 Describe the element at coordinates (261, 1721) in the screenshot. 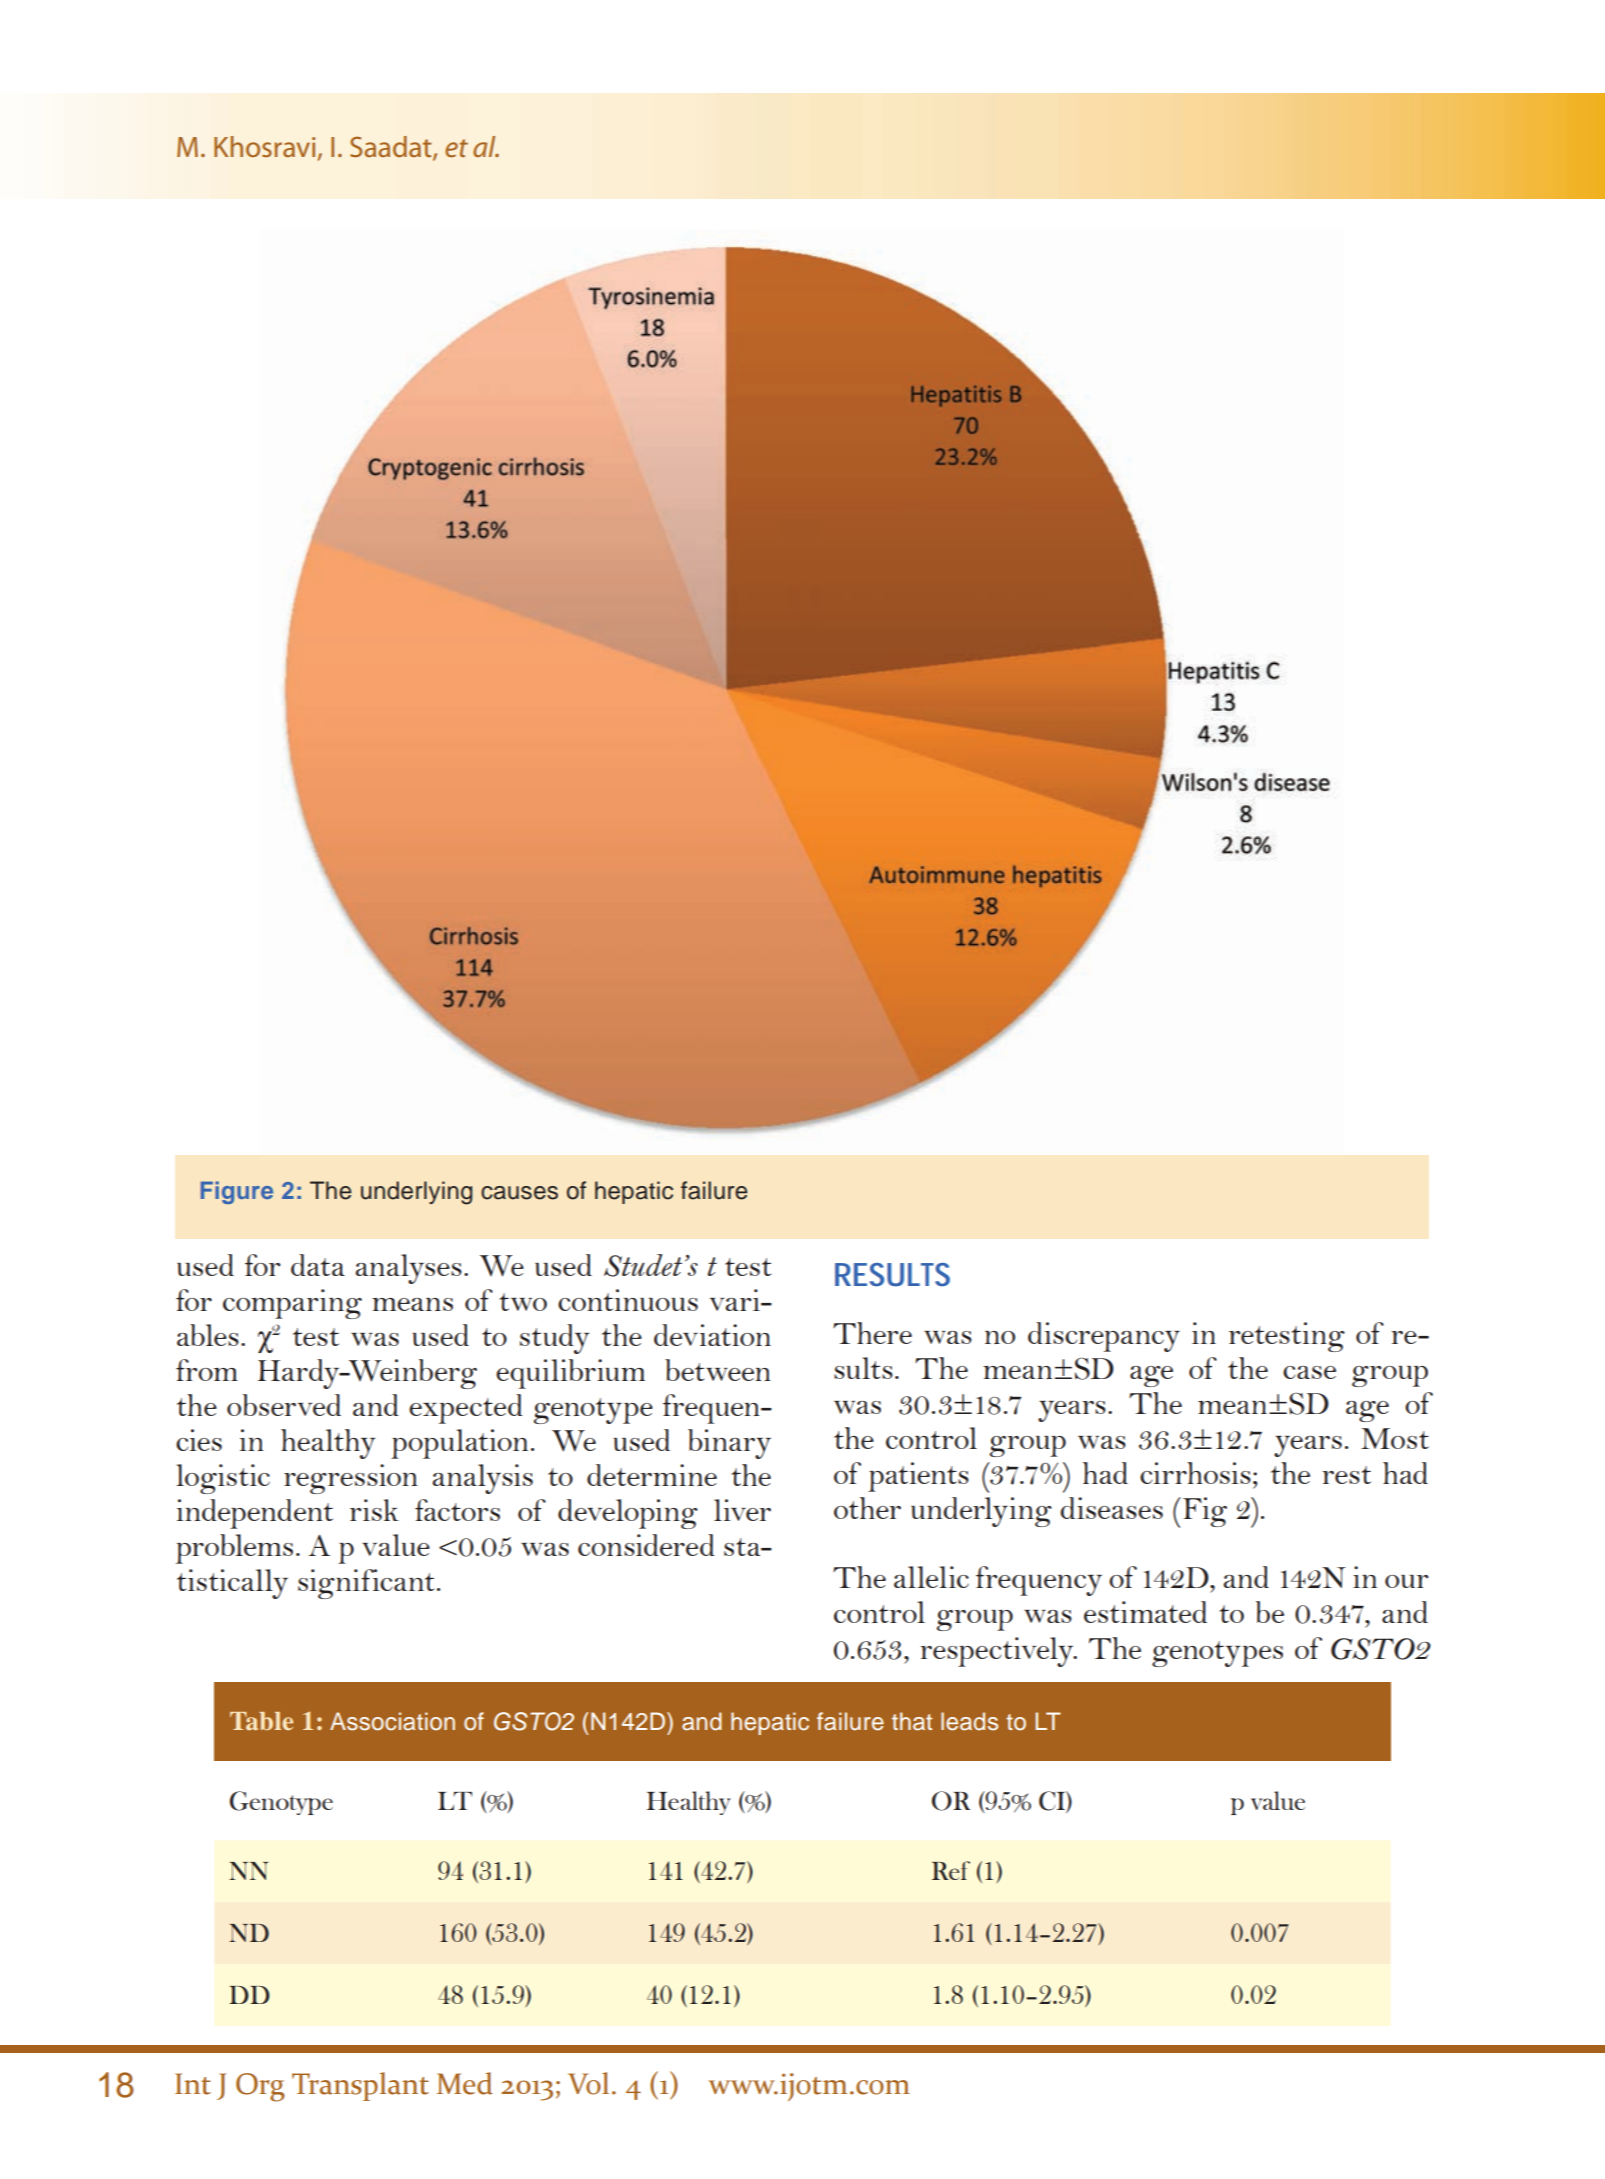

I see `Table` at that location.
